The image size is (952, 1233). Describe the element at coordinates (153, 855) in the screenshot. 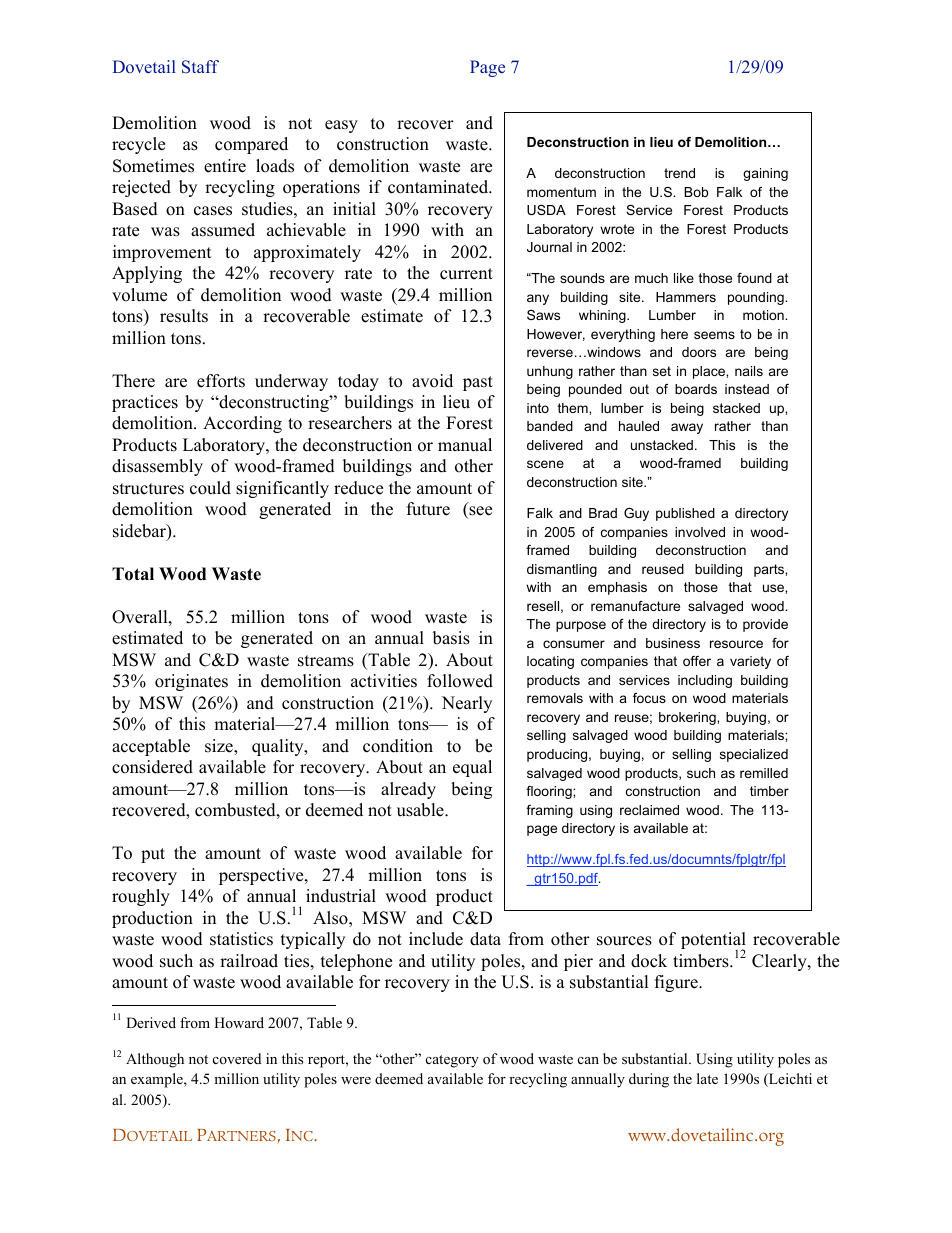

I see `put` at that location.
